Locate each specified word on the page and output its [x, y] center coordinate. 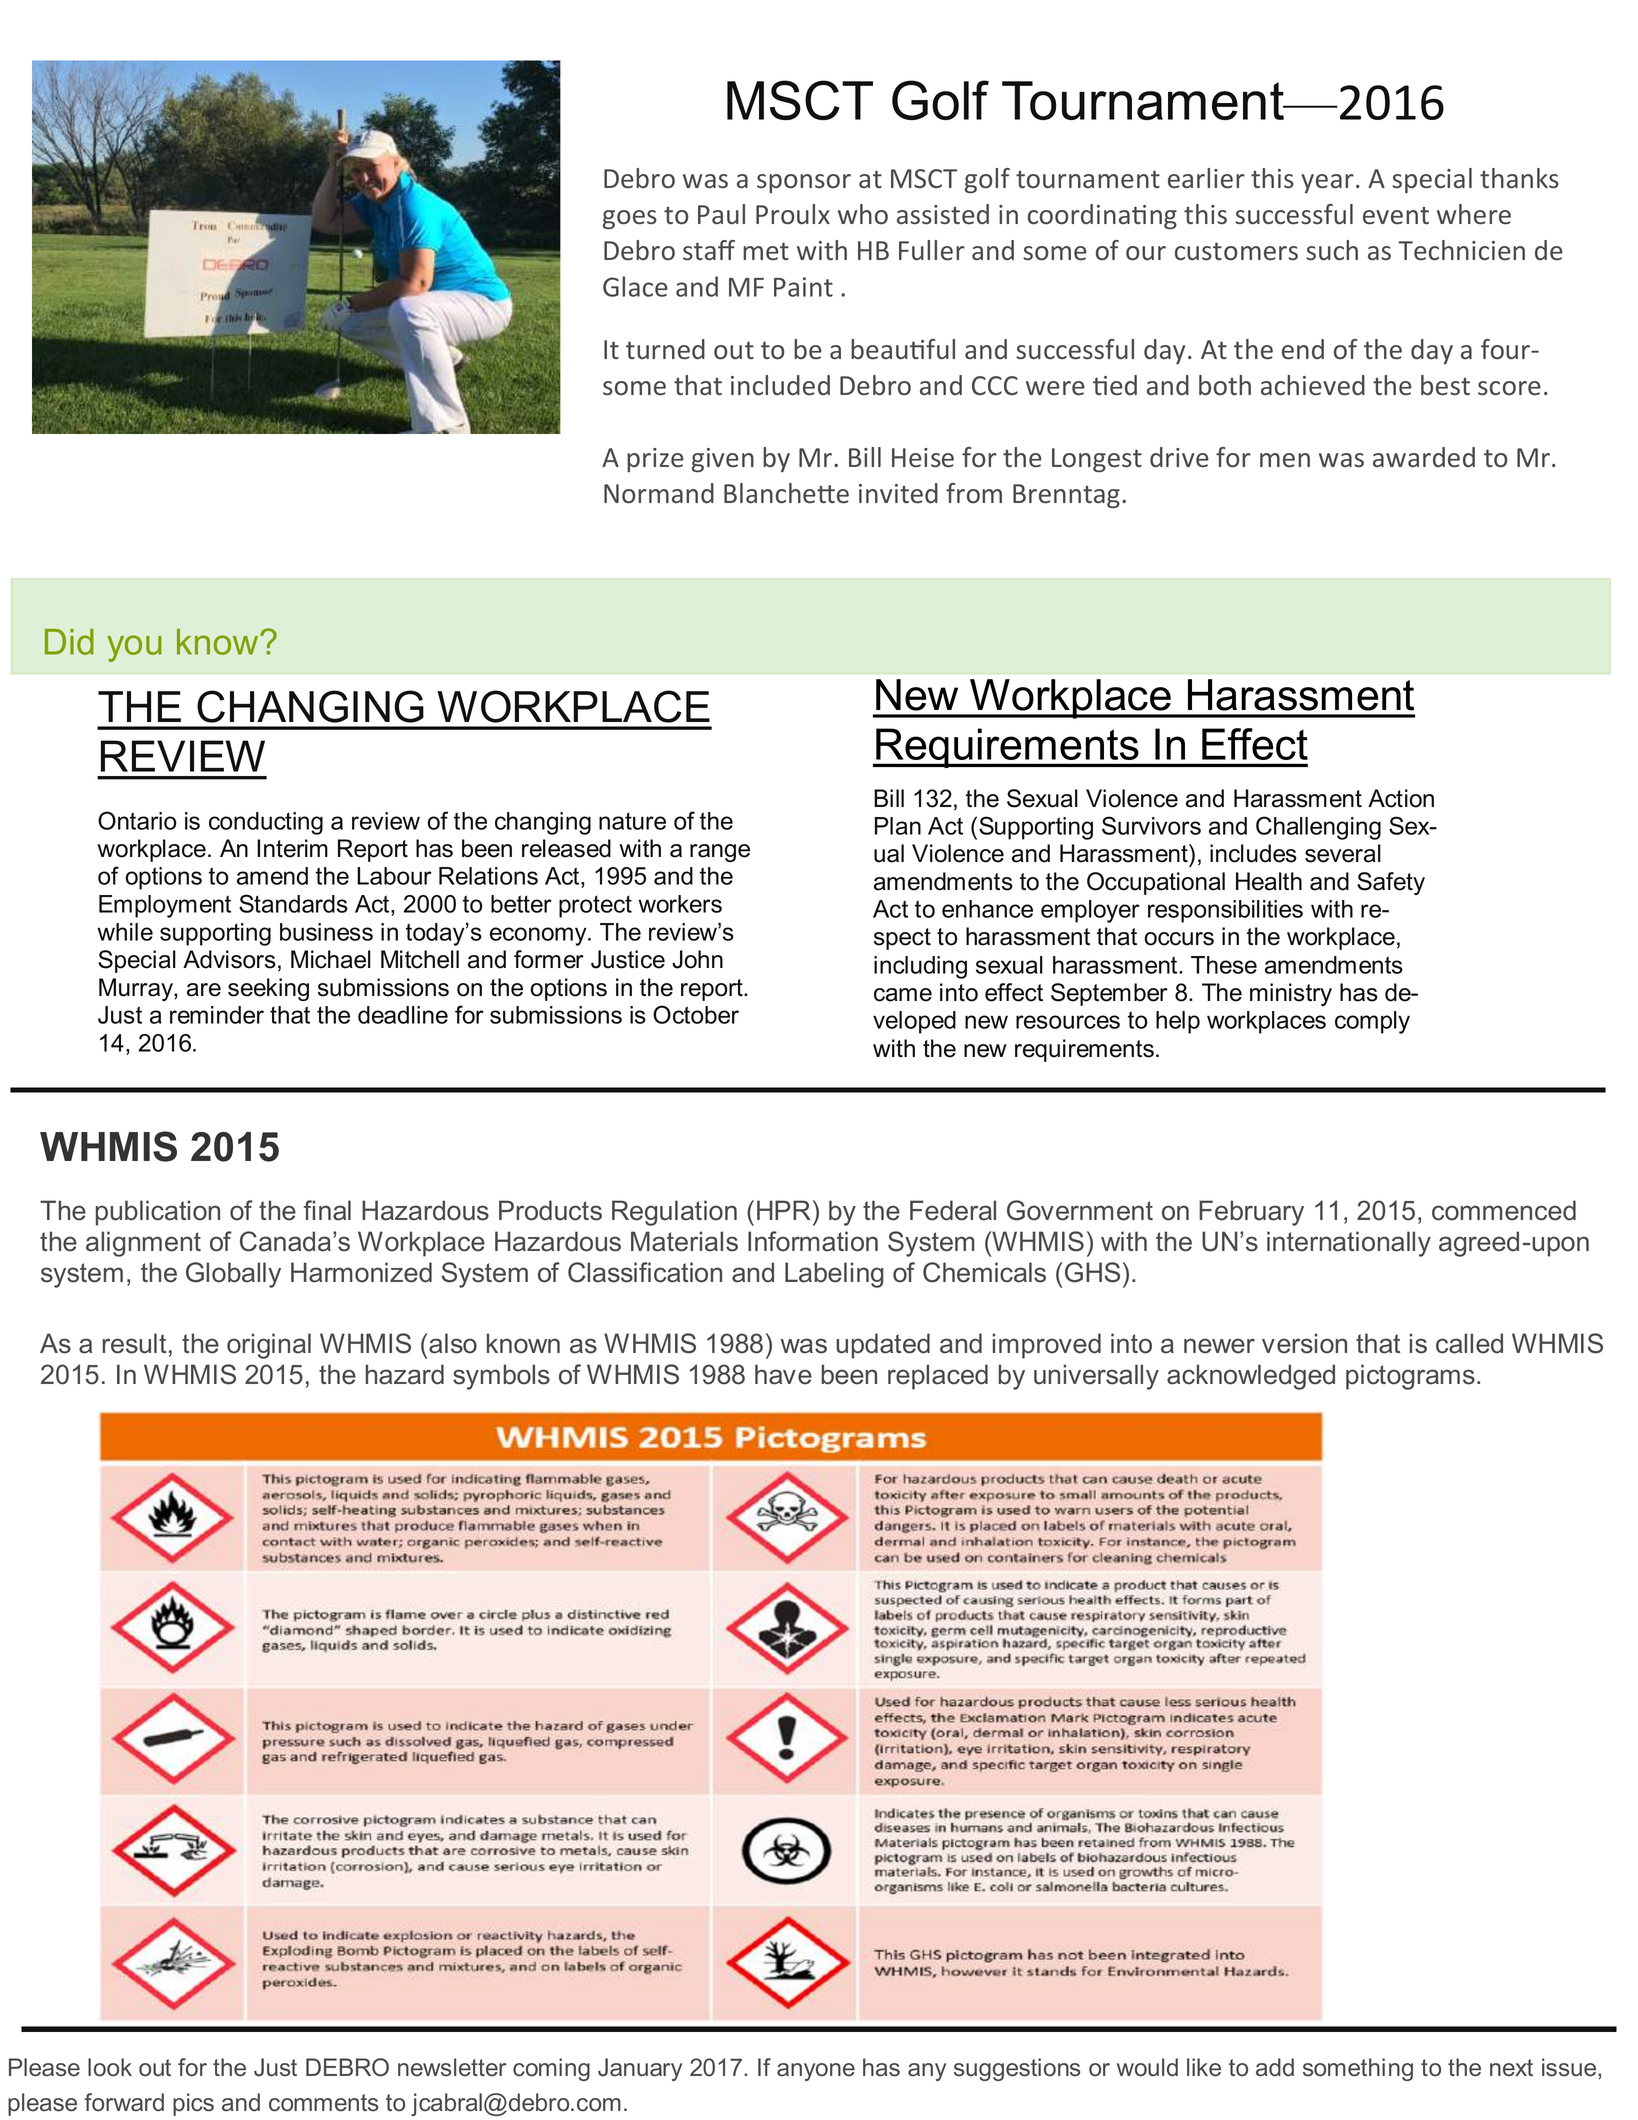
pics [193, 2104]
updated [883, 1346]
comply [1372, 1022]
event [1396, 216]
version [1304, 1343]
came [903, 995]
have [783, 1374]
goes [630, 219]
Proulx [793, 214]
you [134, 648]
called [1469, 1343]
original [269, 1346]
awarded [1424, 457]
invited [898, 493]
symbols [501, 1377]
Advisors [229, 959]
